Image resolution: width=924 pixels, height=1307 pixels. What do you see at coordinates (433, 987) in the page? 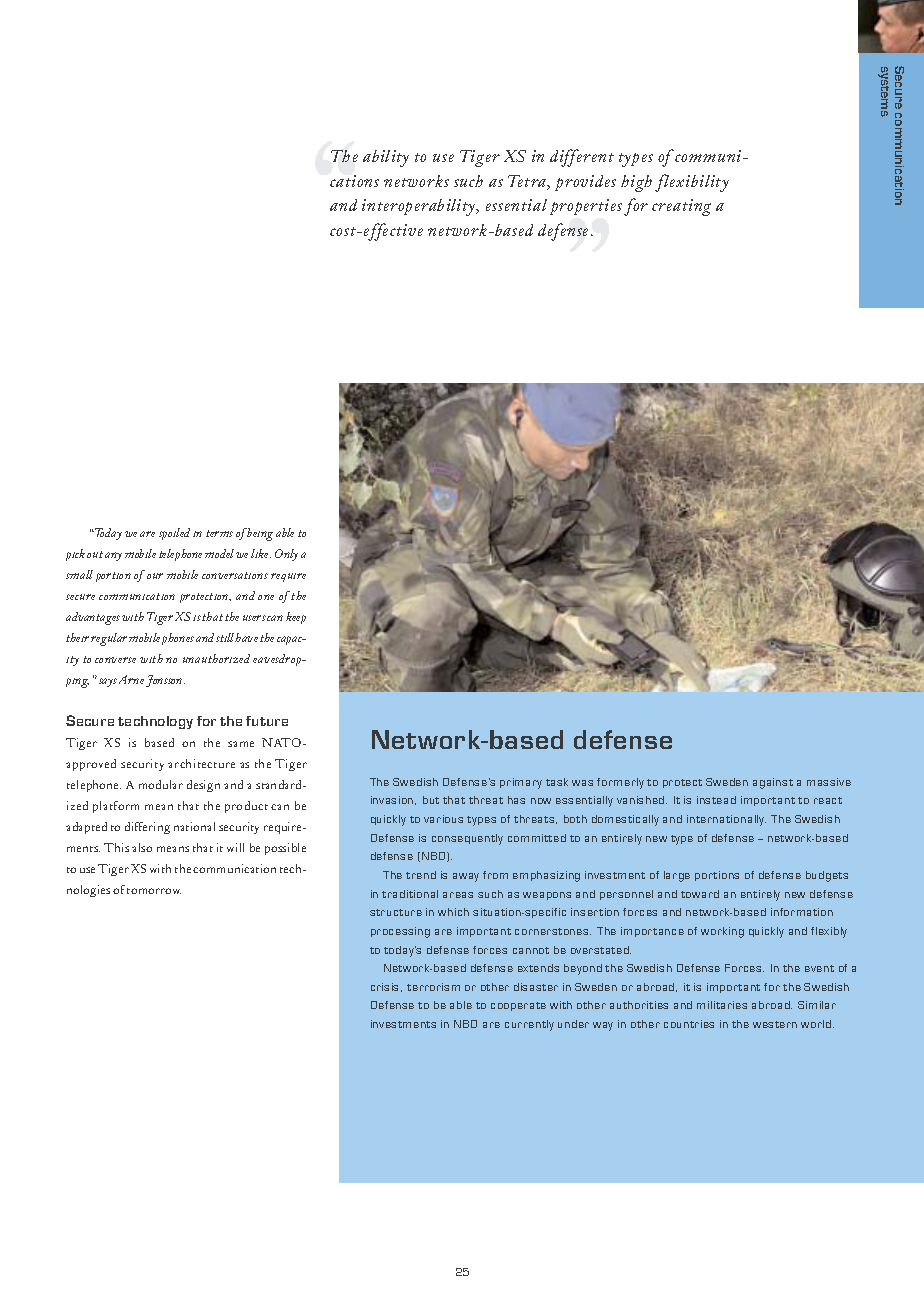
I see `terrorism` at bounding box center [433, 987].
